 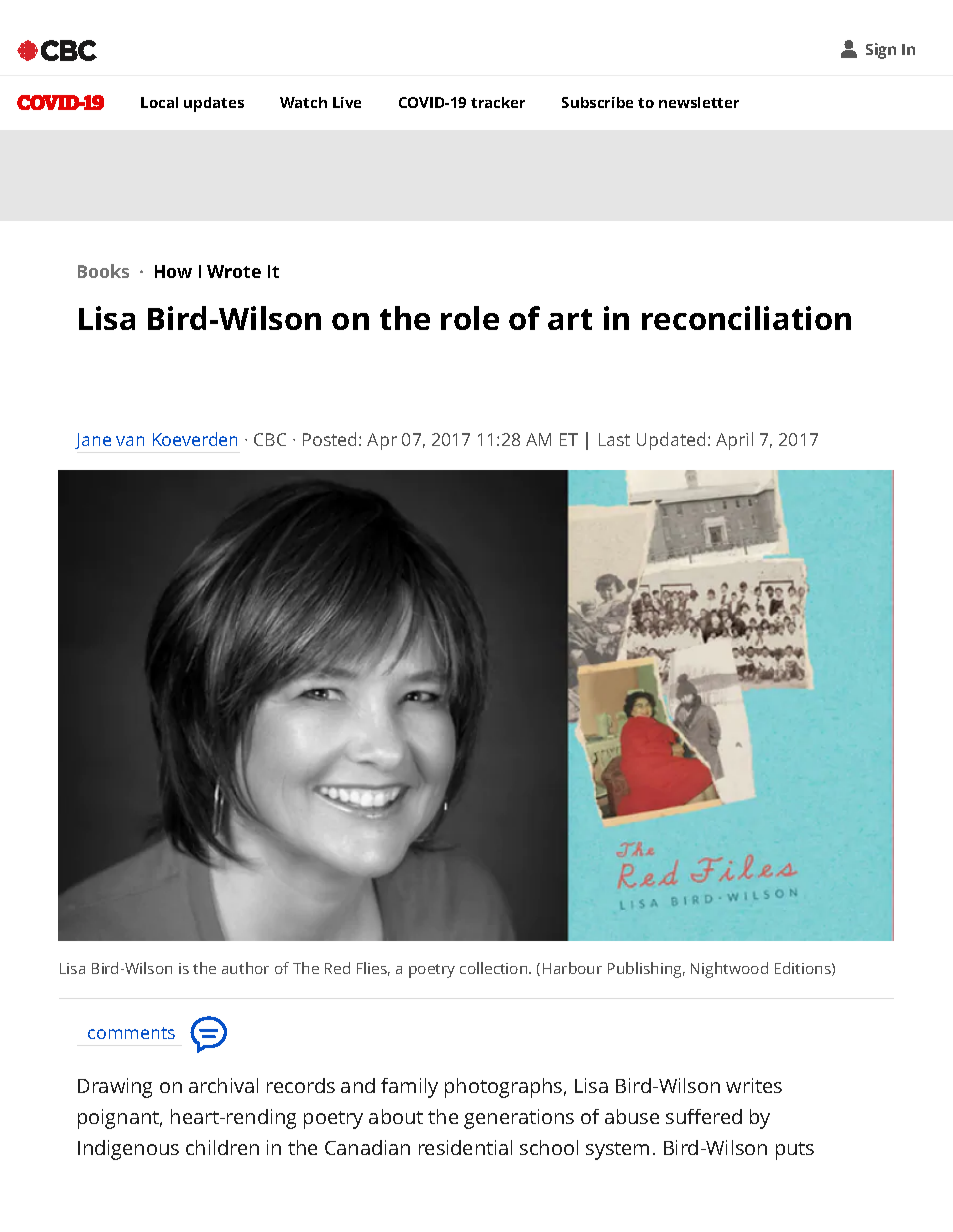 I want to click on Local, so click(x=159, y=102).
